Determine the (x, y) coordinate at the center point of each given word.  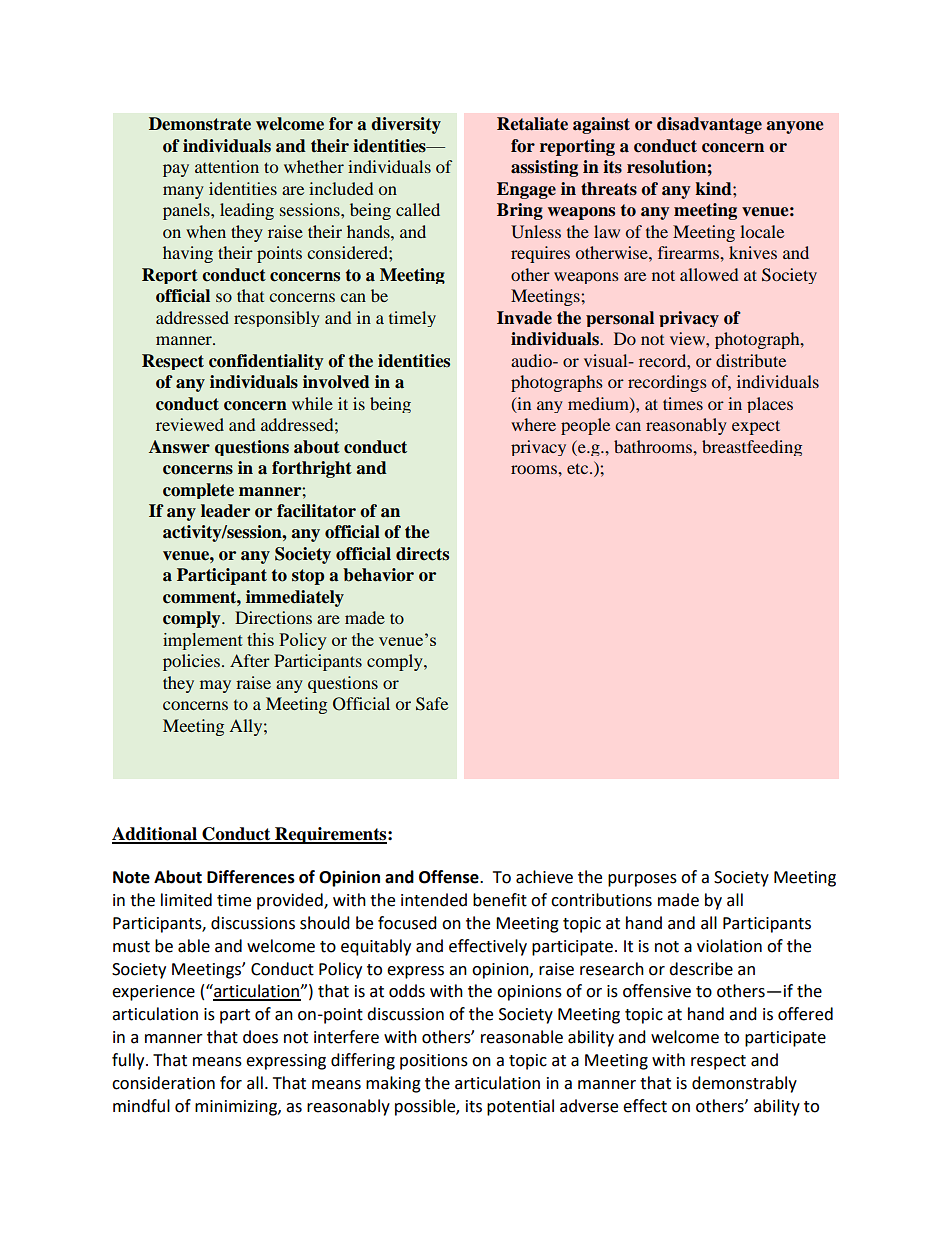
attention (227, 166)
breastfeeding (752, 448)
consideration (163, 1083)
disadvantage (709, 125)
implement (203, 641)
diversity (406, 125)
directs (422, 554)
